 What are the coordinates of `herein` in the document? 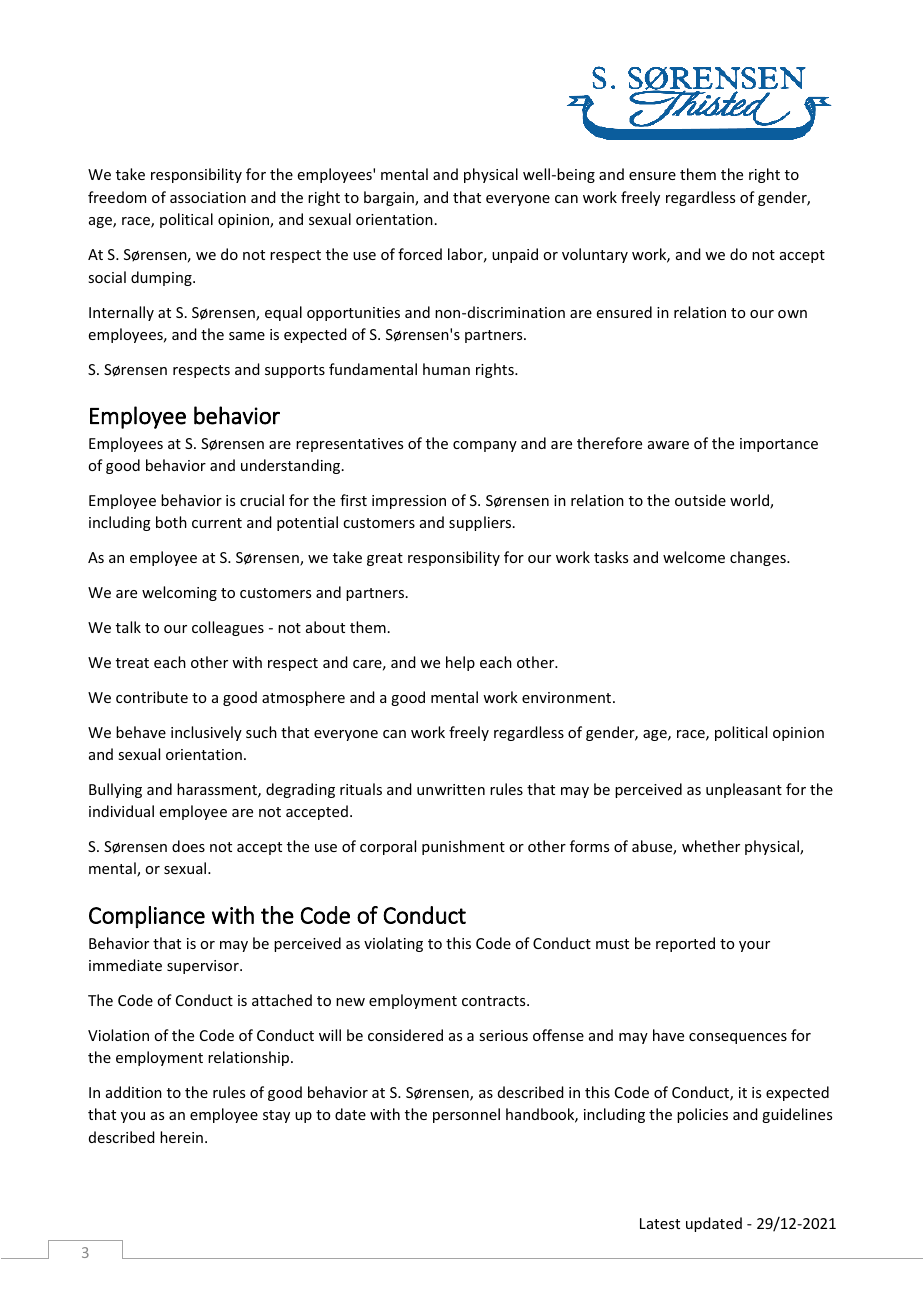 It's located at (181, 1137).
